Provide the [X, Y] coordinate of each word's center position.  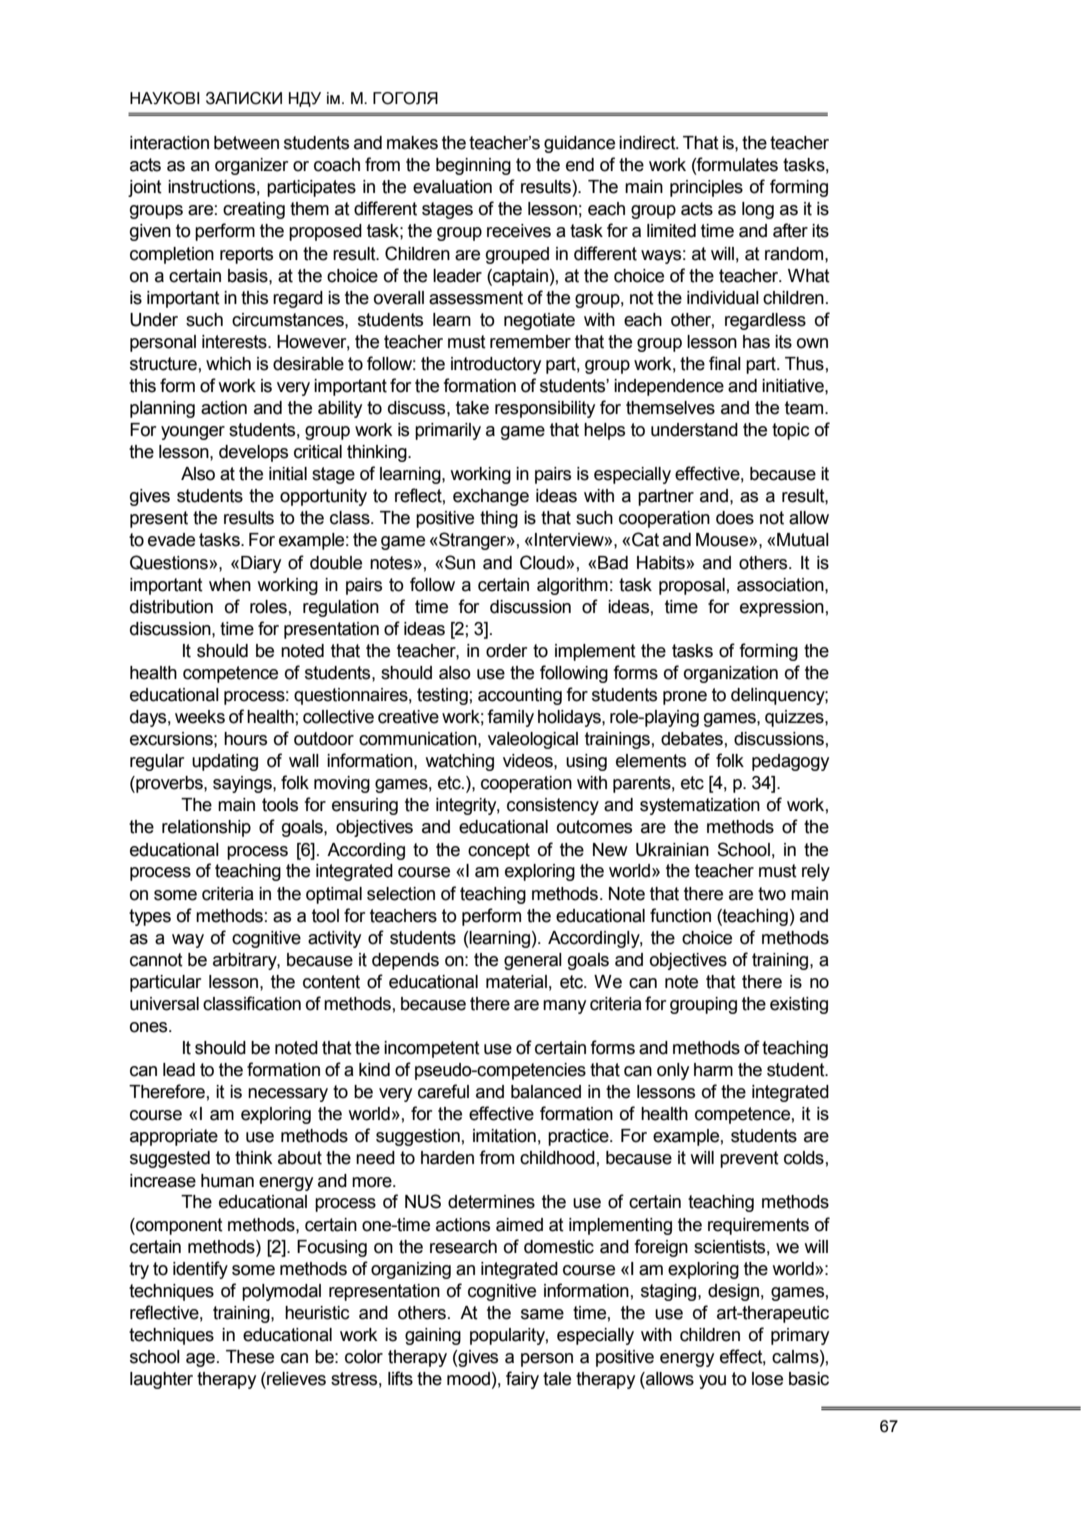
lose [767, 1379]
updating [225, 762]
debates [692, 739]
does [735, 518]
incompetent [432, 1049]
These [250, 1357]
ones [150, 1027]
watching [459, 762]
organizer [251, 166]
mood [468, 1379]
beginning [473, 166]
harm [713, 1070]
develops [253, 453]
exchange [491, 497]
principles [706, 188]
